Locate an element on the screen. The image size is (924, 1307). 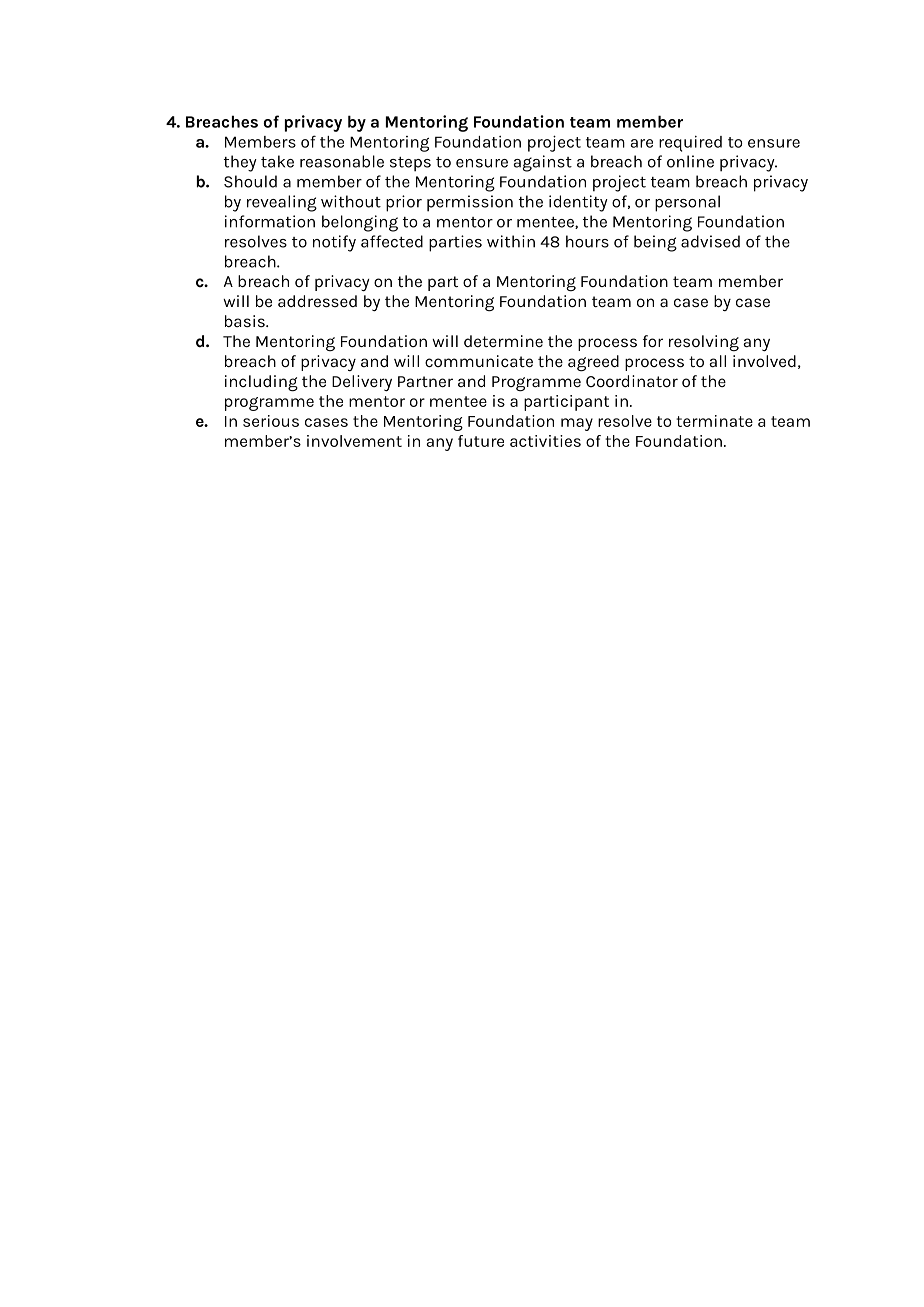
including is located at coordinates (261, 383).
